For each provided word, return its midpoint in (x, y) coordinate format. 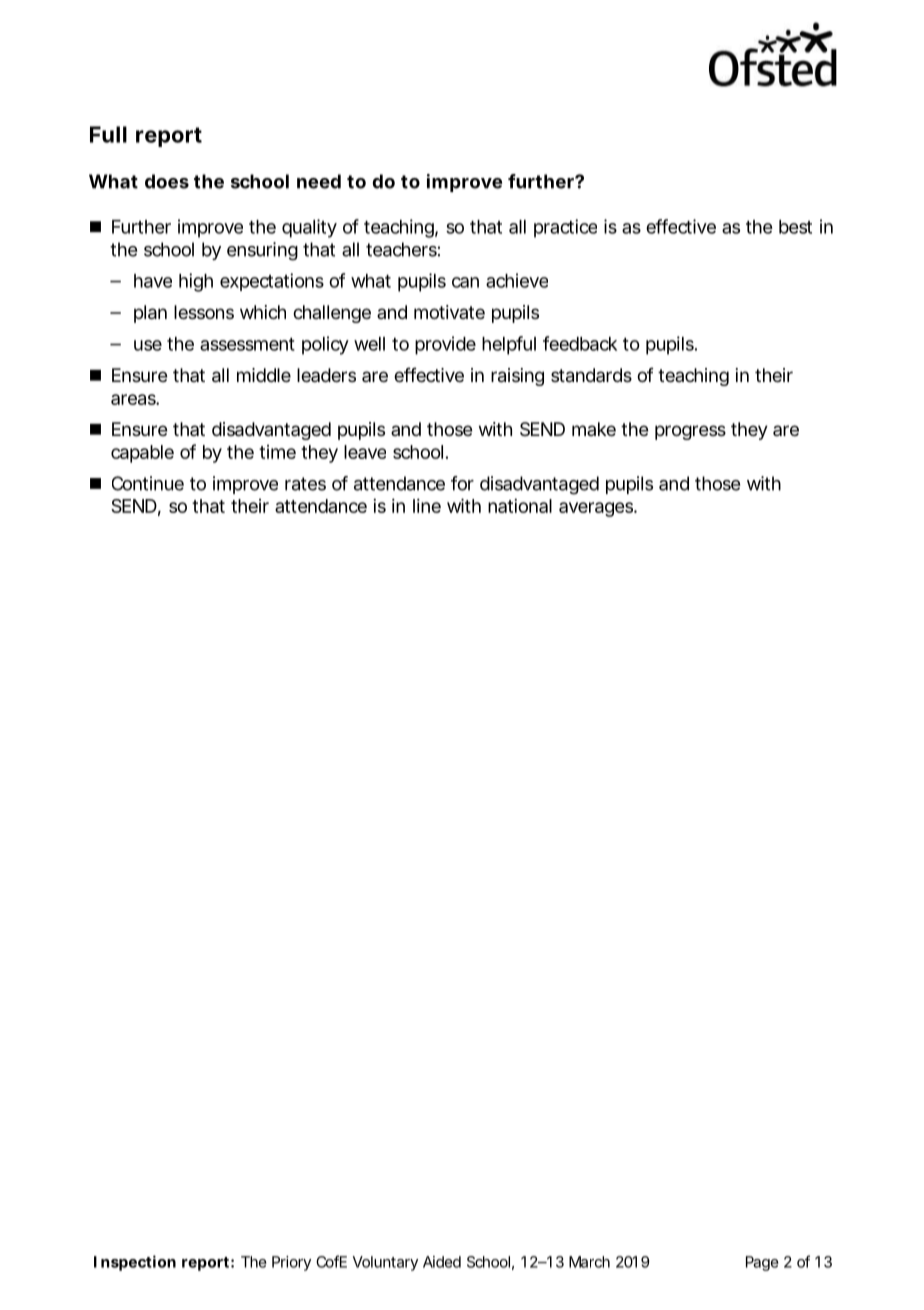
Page (762, 1263)
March (589, 1262)
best (795, 227)
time (277, 452)
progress (690, 432)
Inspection (135, 1263)
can (465, 282)
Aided (442, 1262)
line (427, 505)
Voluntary (385, 1263)
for (462, 483)
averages (597, 509)
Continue (148, 483)
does (167, 181)
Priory (291, 1263)
